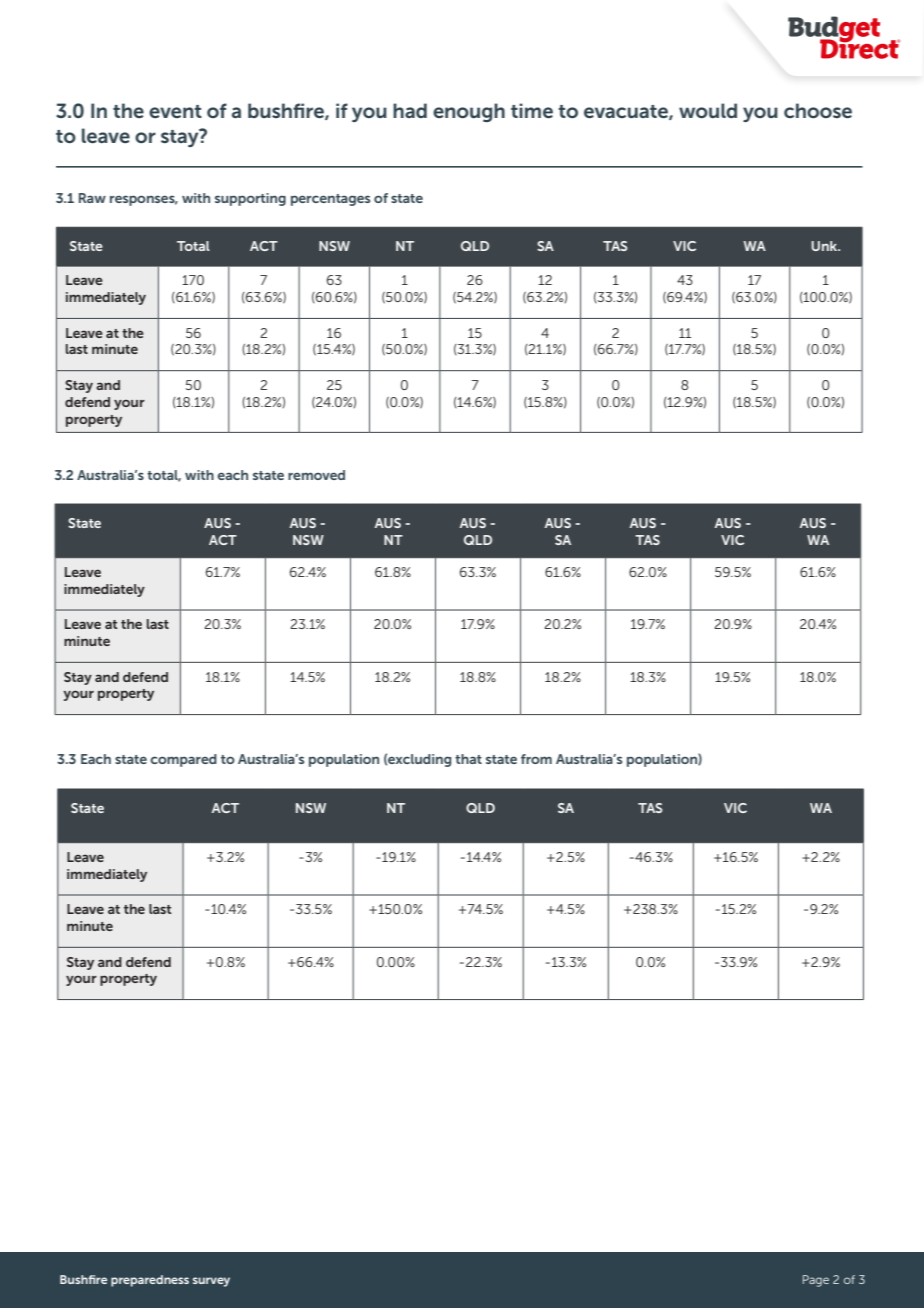  Describe the element at coordinates (536, 759) in the document. I see `from` at that location.
